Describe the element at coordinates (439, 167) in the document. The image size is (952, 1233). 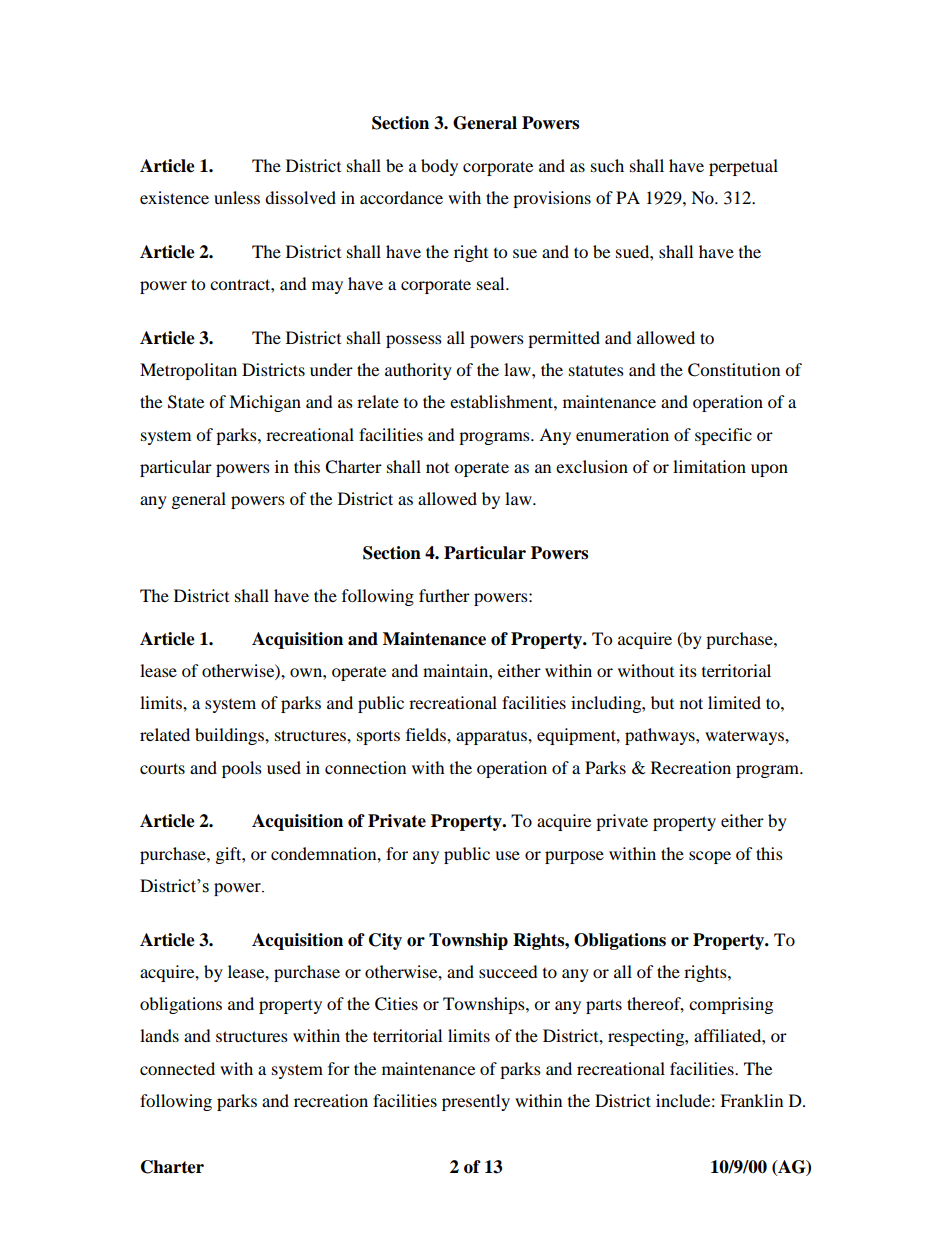
I see `body` at that location.
